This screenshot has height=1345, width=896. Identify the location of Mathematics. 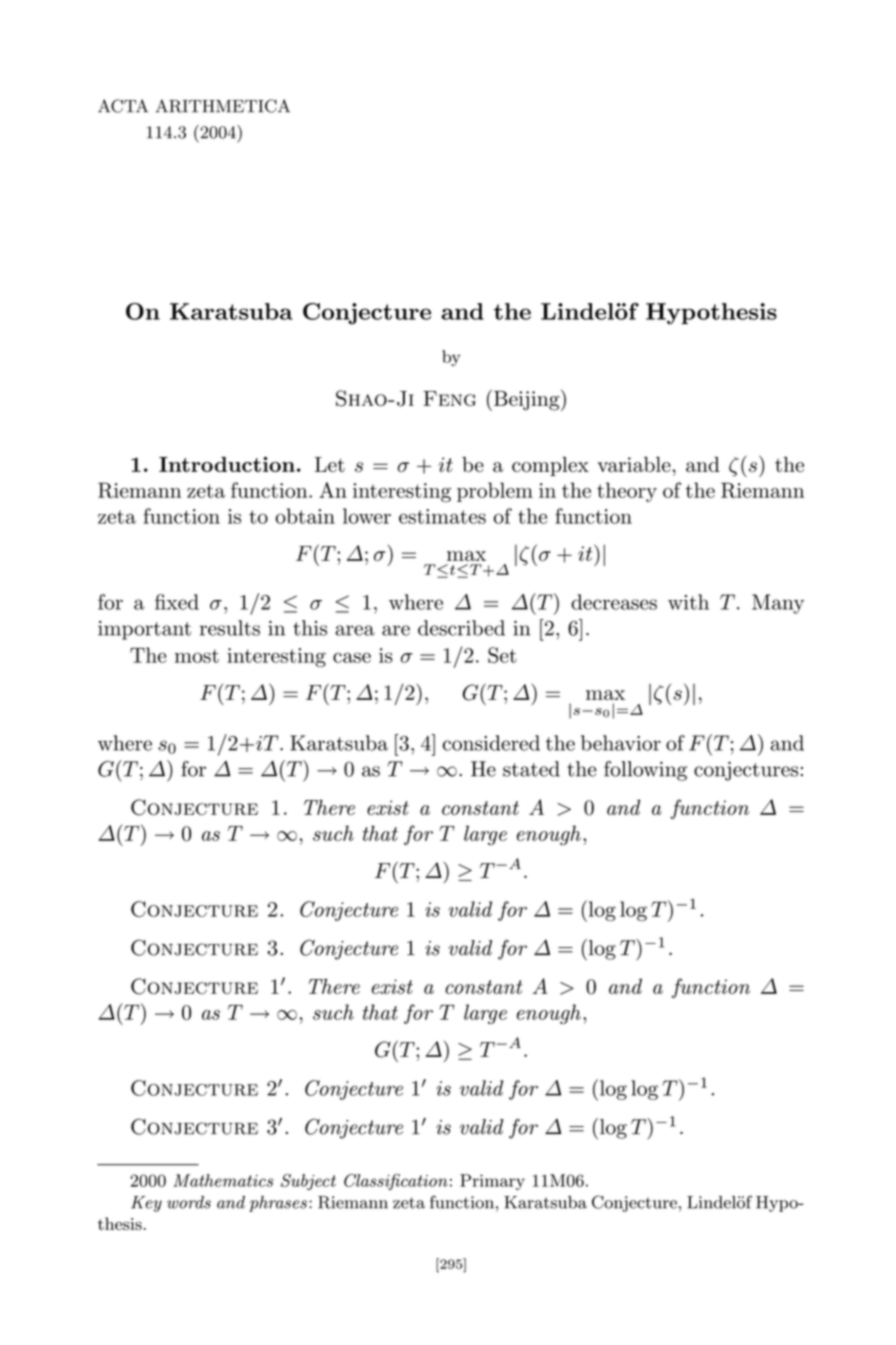
(223, 1180).
